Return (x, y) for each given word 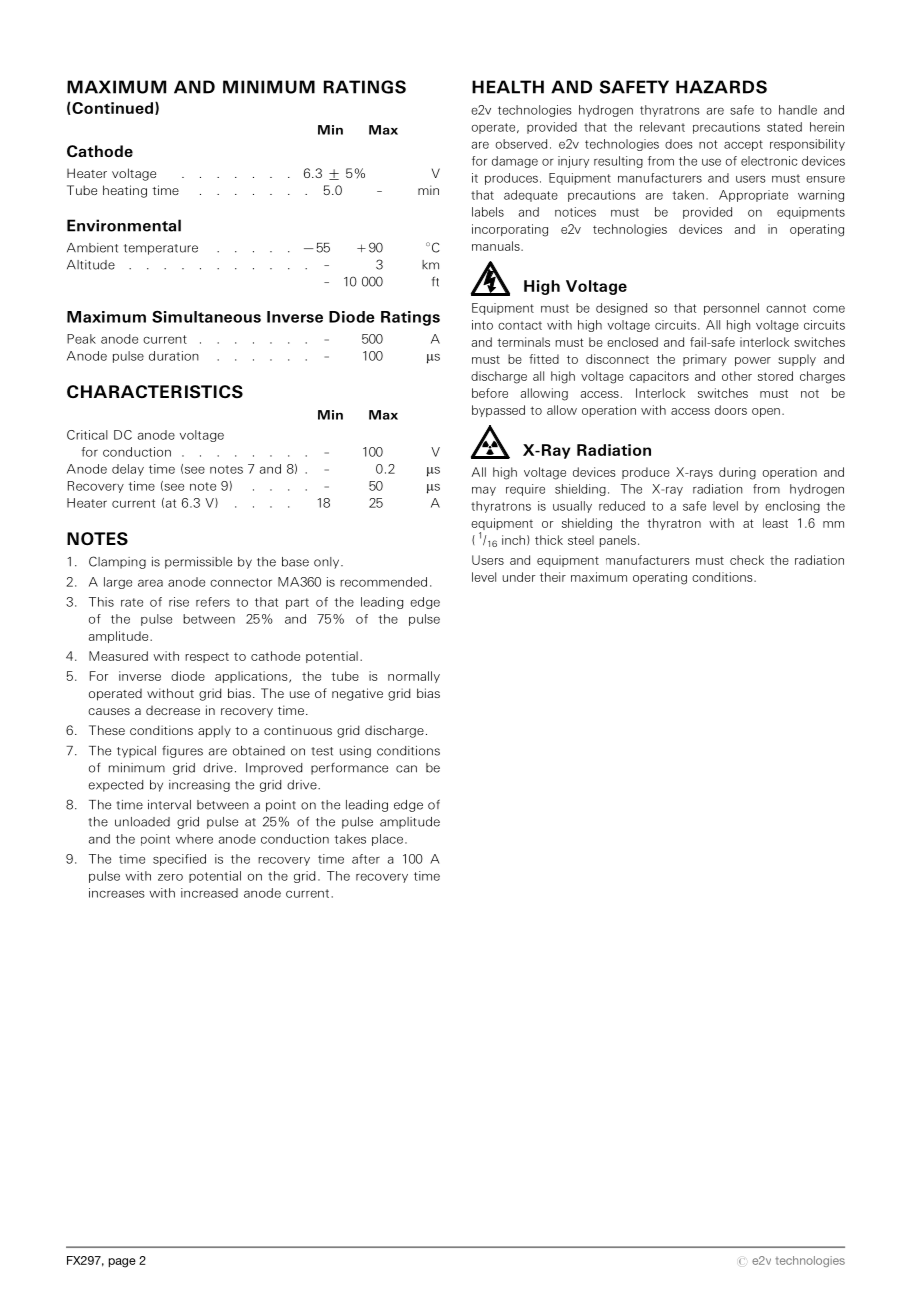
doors (731, 410)
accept (743, 145)
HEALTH (508, 87)
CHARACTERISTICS (155, 392)
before (490, 393)
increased (209, 893)
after (366, 859)
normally (414, 677)
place (387, 840)
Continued (113, 108)
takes (350, 839)
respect (207, 657)
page (122, 1263)
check (747, 560)
